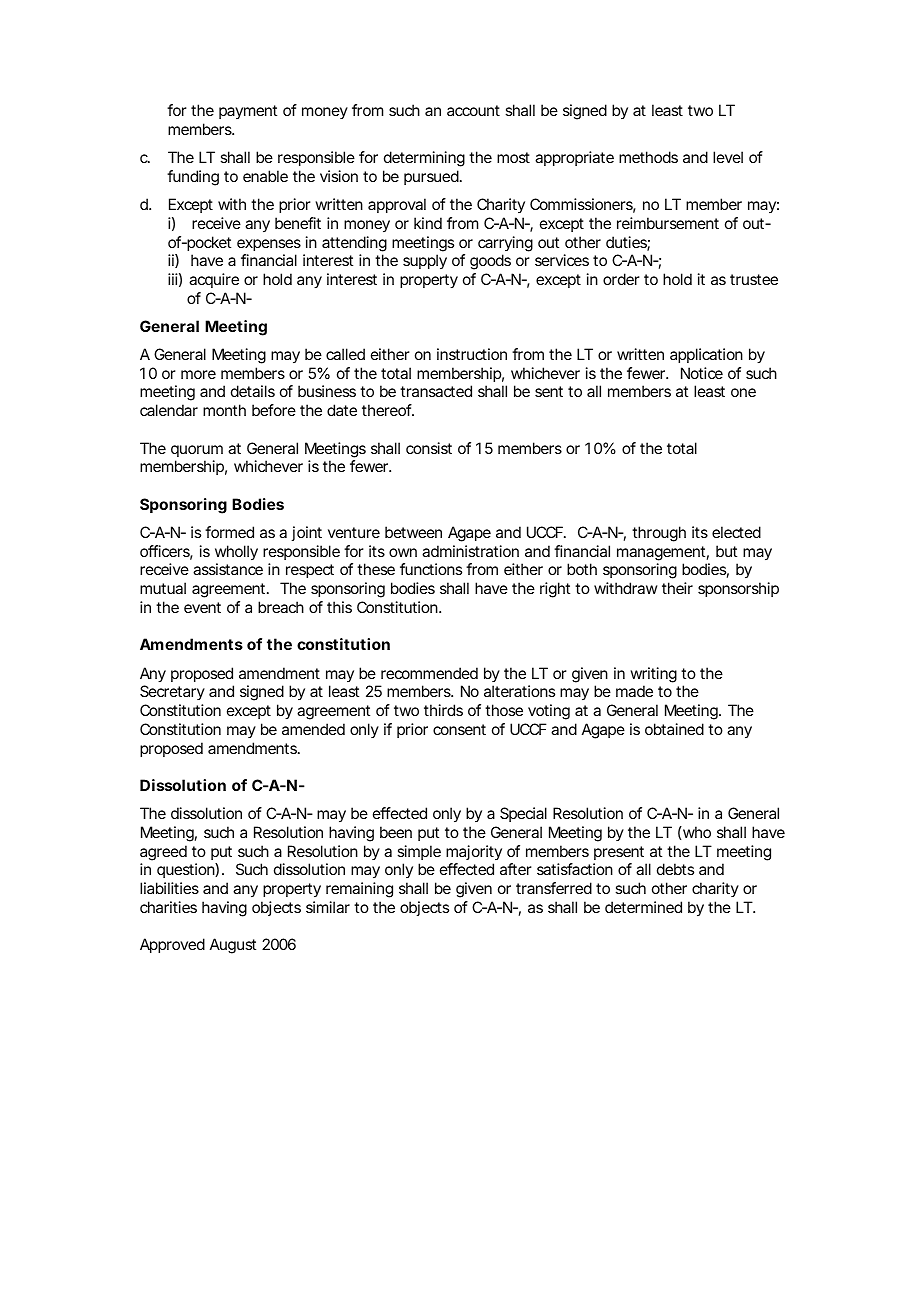 Image resolution: width=924 pixels, height=1308 pixels. Describe the element at coordinates (233, 946) in the page. I see `August` at that location.
